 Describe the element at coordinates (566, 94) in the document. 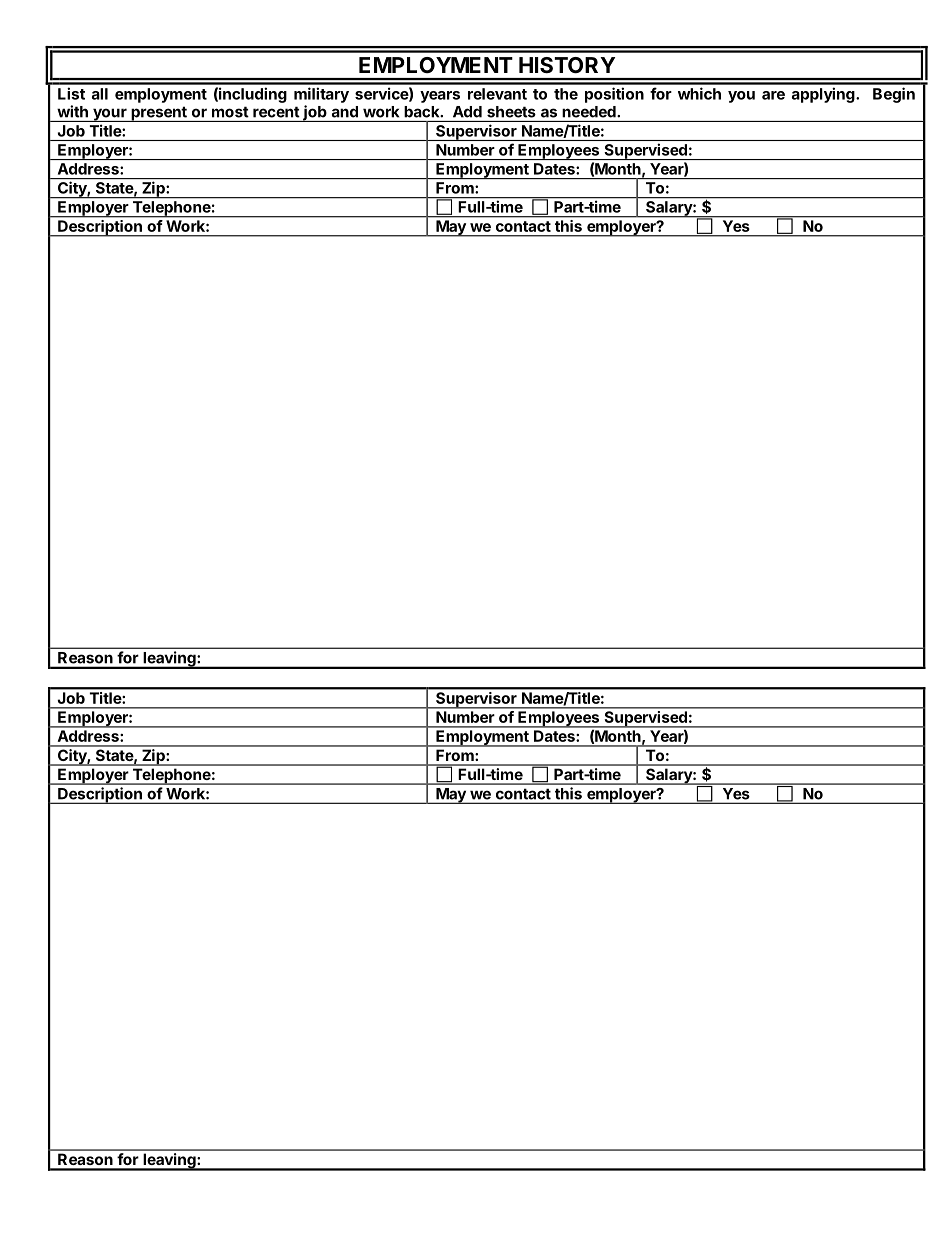

I see `the` at that location.
